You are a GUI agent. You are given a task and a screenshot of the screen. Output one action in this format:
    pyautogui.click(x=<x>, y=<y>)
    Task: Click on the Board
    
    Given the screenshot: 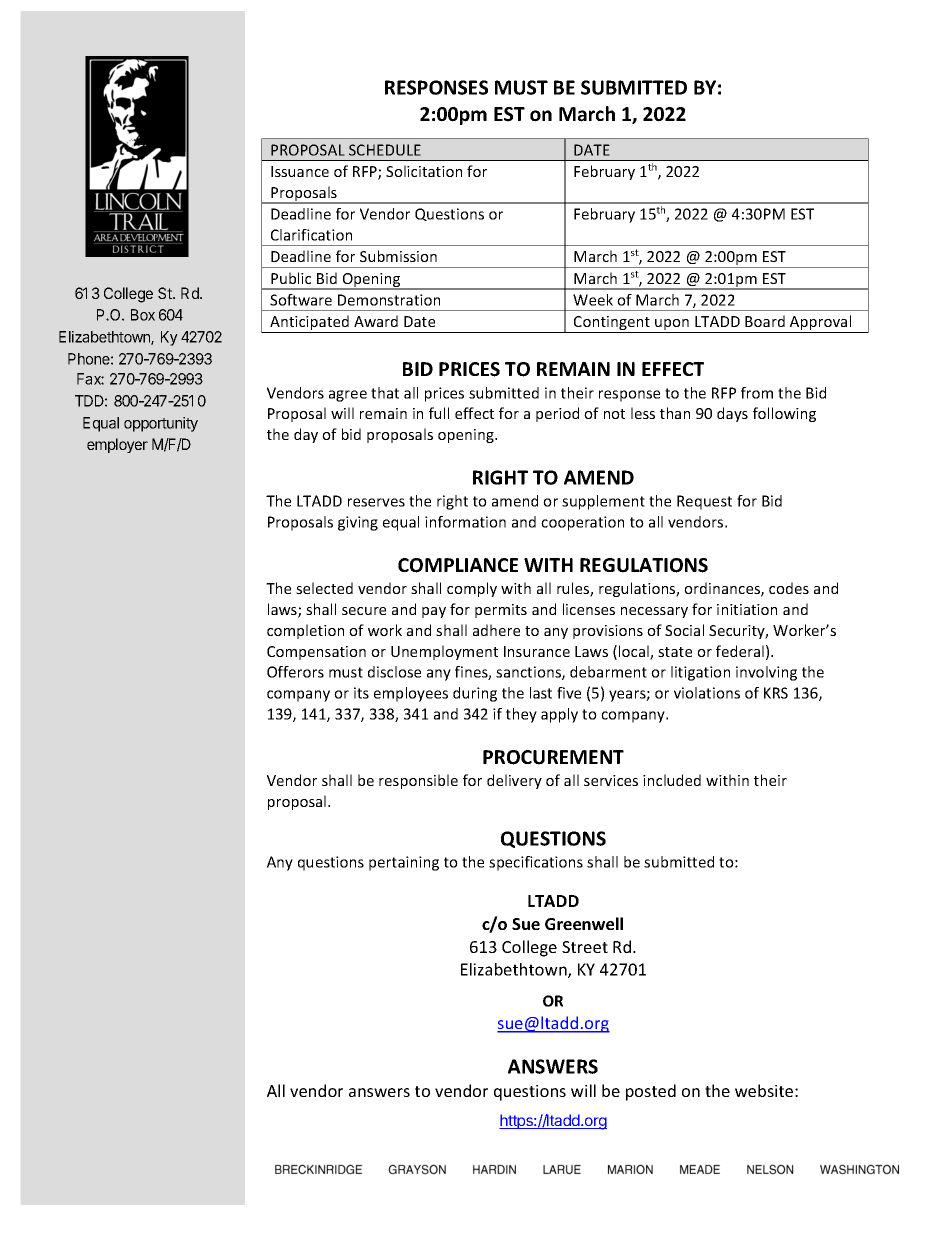 What is the action you would take?
    pyautogui.click(x=765, y=321)
